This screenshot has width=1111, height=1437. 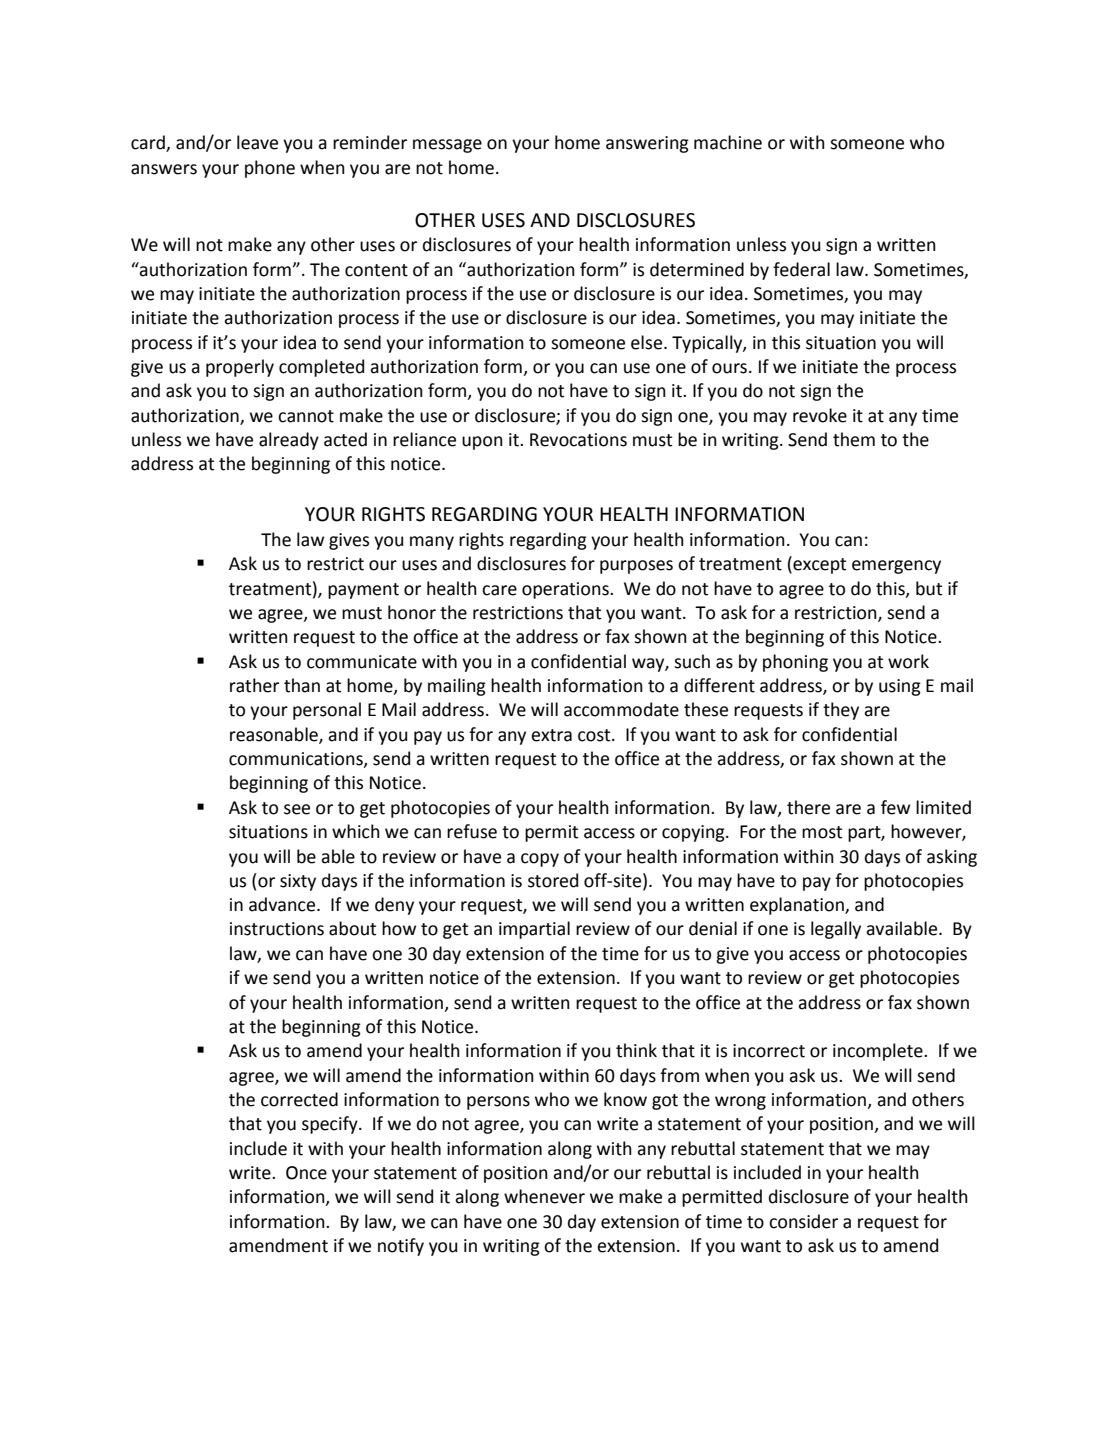 I want to click on revoke, so click(x=820, y=415).
